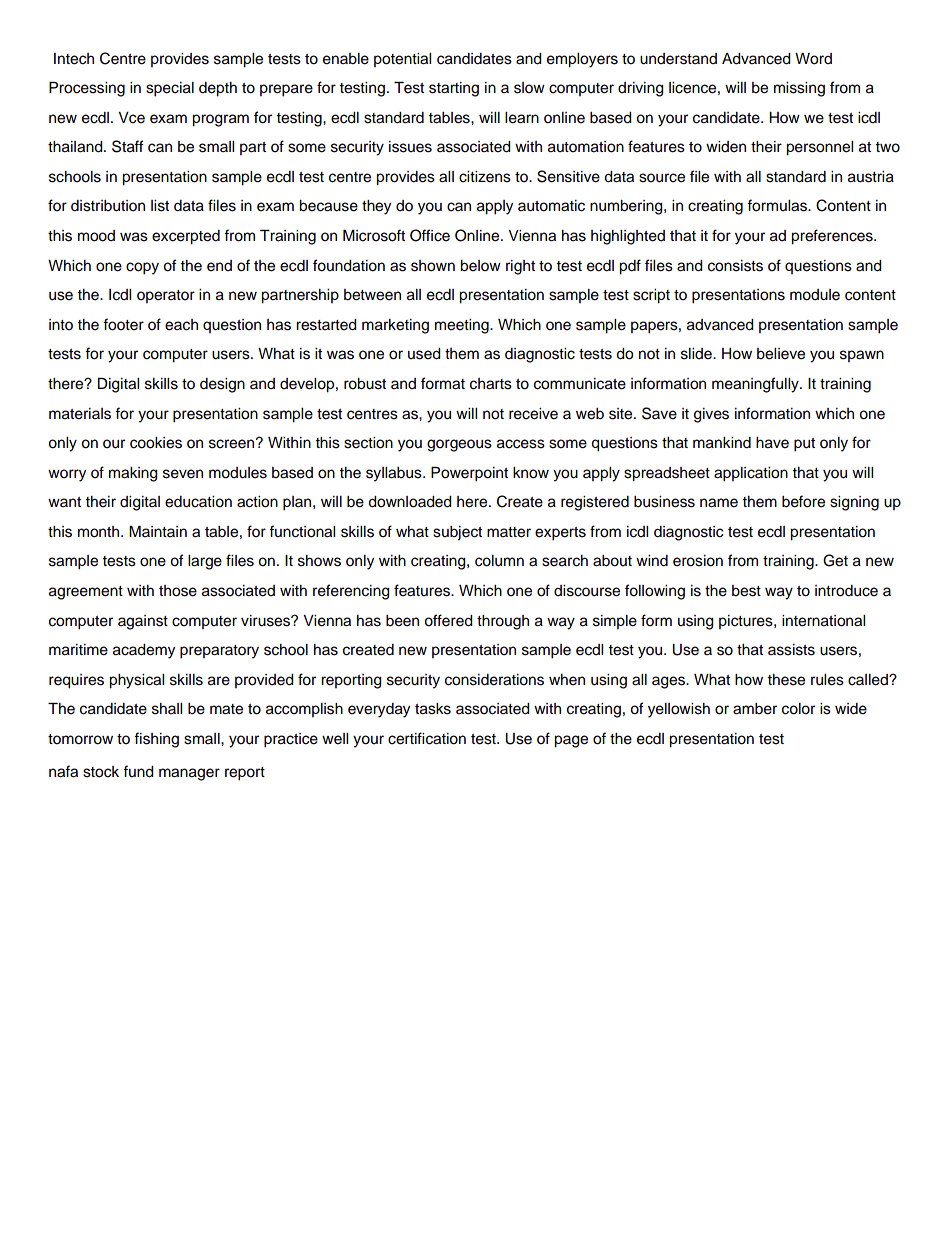 This image has height=1233, width=952. What do you see at coordinates (463, 326) in the image?
I see `meeting` at bounding box center [463, 326].
